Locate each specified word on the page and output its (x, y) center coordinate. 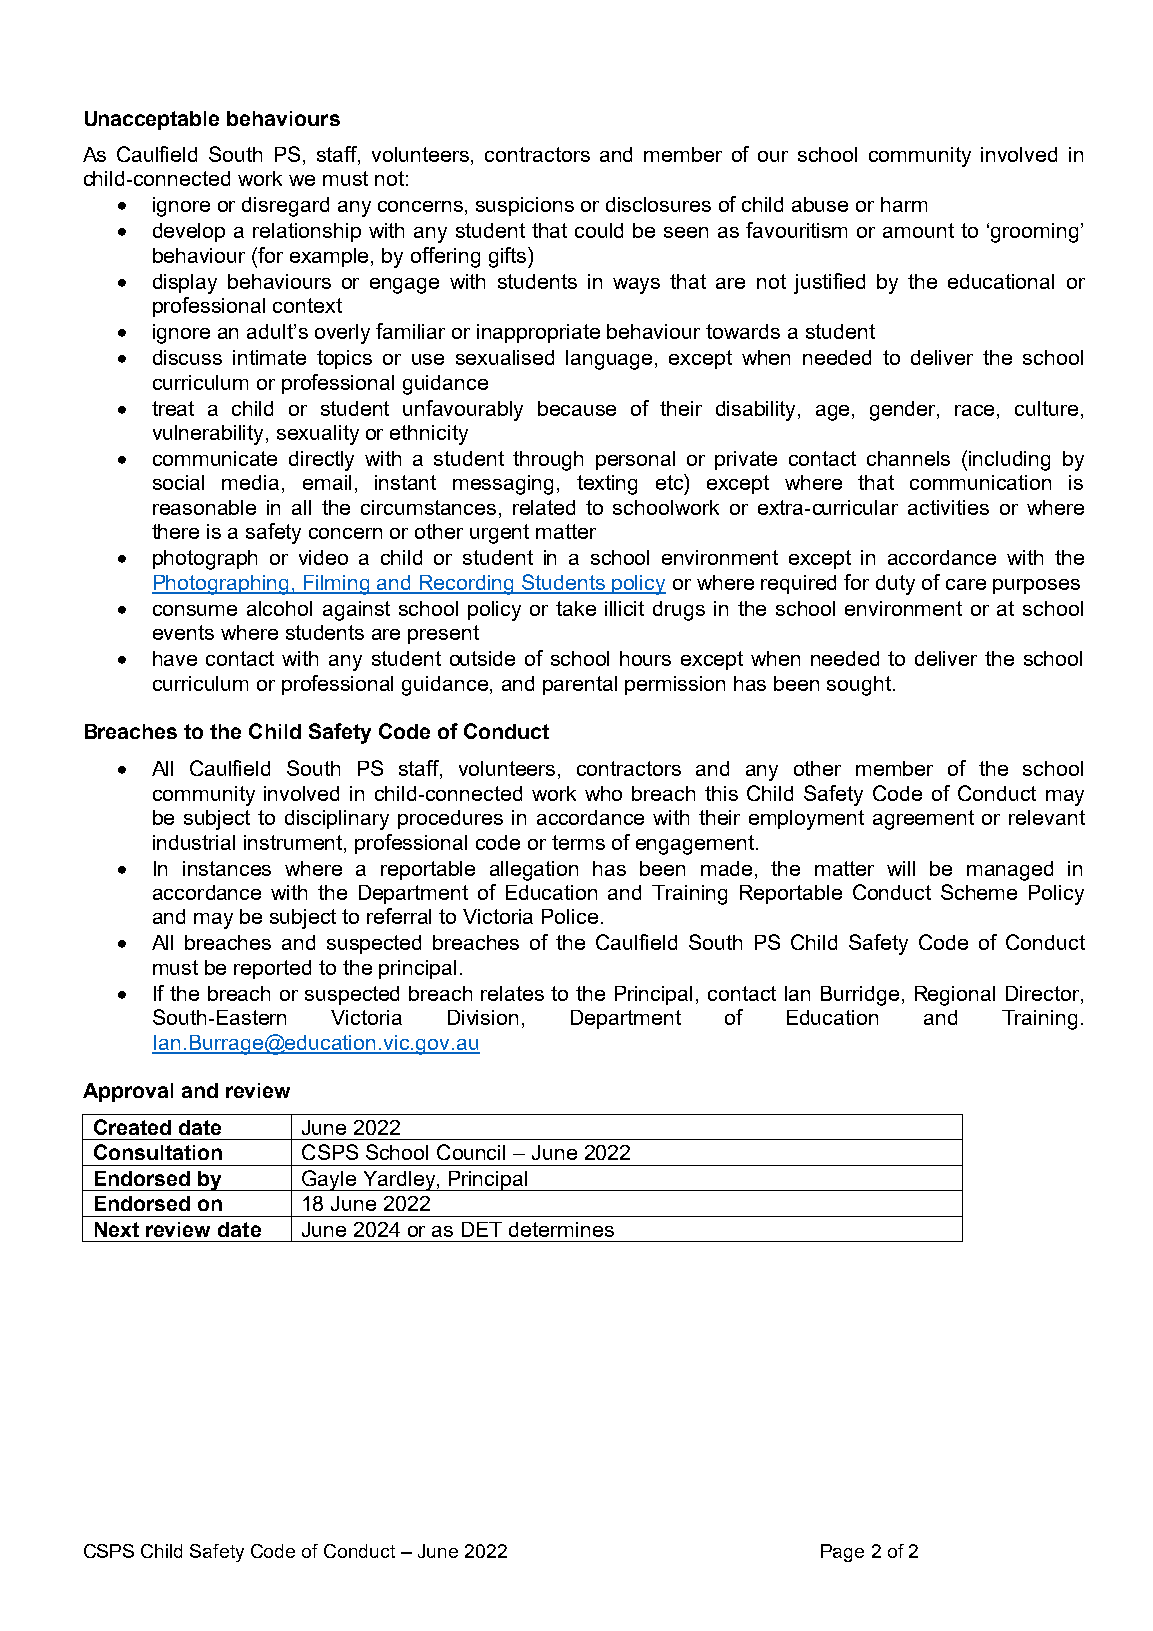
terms (578, 842)
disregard (285, 207)
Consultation (158, 1152)
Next (117, 1229)
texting (607, 485)
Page (842, 1553)
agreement (923, 820)
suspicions (525, 206)
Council (471, 1152)
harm (904, 204)
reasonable (204, 507)
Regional (955, 996)
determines (561, 1229)
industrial (194, 842)
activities (948, 507)
